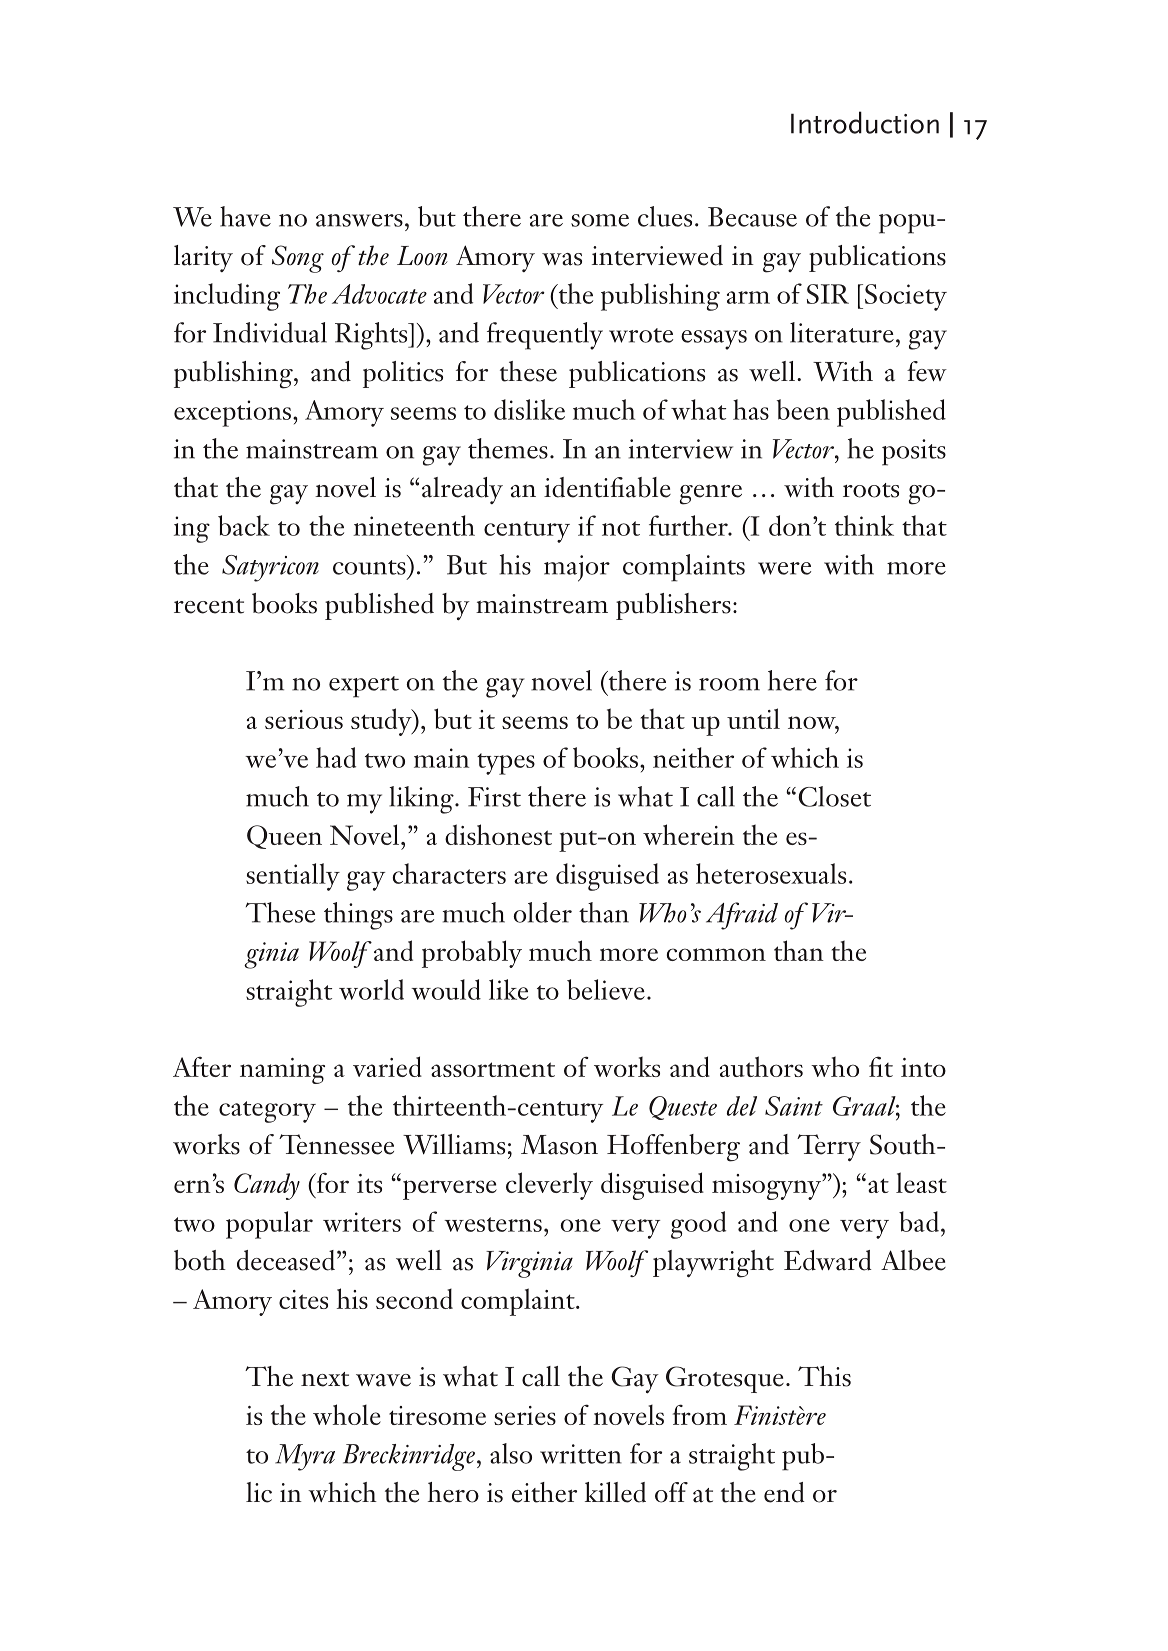 Image resolution: width=1168 pixels, height=1651 pixels. Describe the element at coordinates (562, 259) in the screenshot. I see `was` at that location.
